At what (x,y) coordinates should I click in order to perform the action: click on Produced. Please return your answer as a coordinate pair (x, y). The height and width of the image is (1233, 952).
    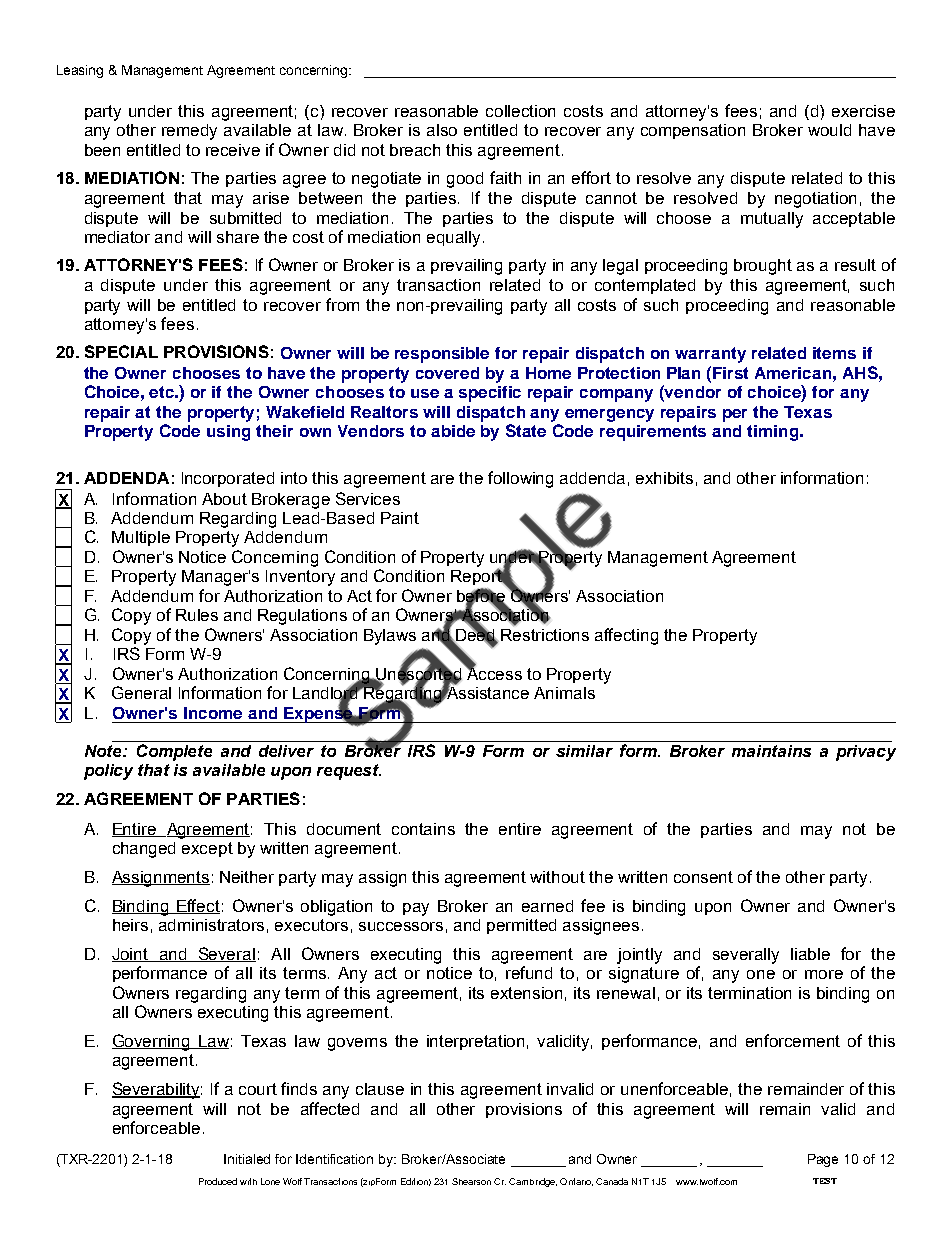
    Looking at the image, I should click on (218, 1181).
